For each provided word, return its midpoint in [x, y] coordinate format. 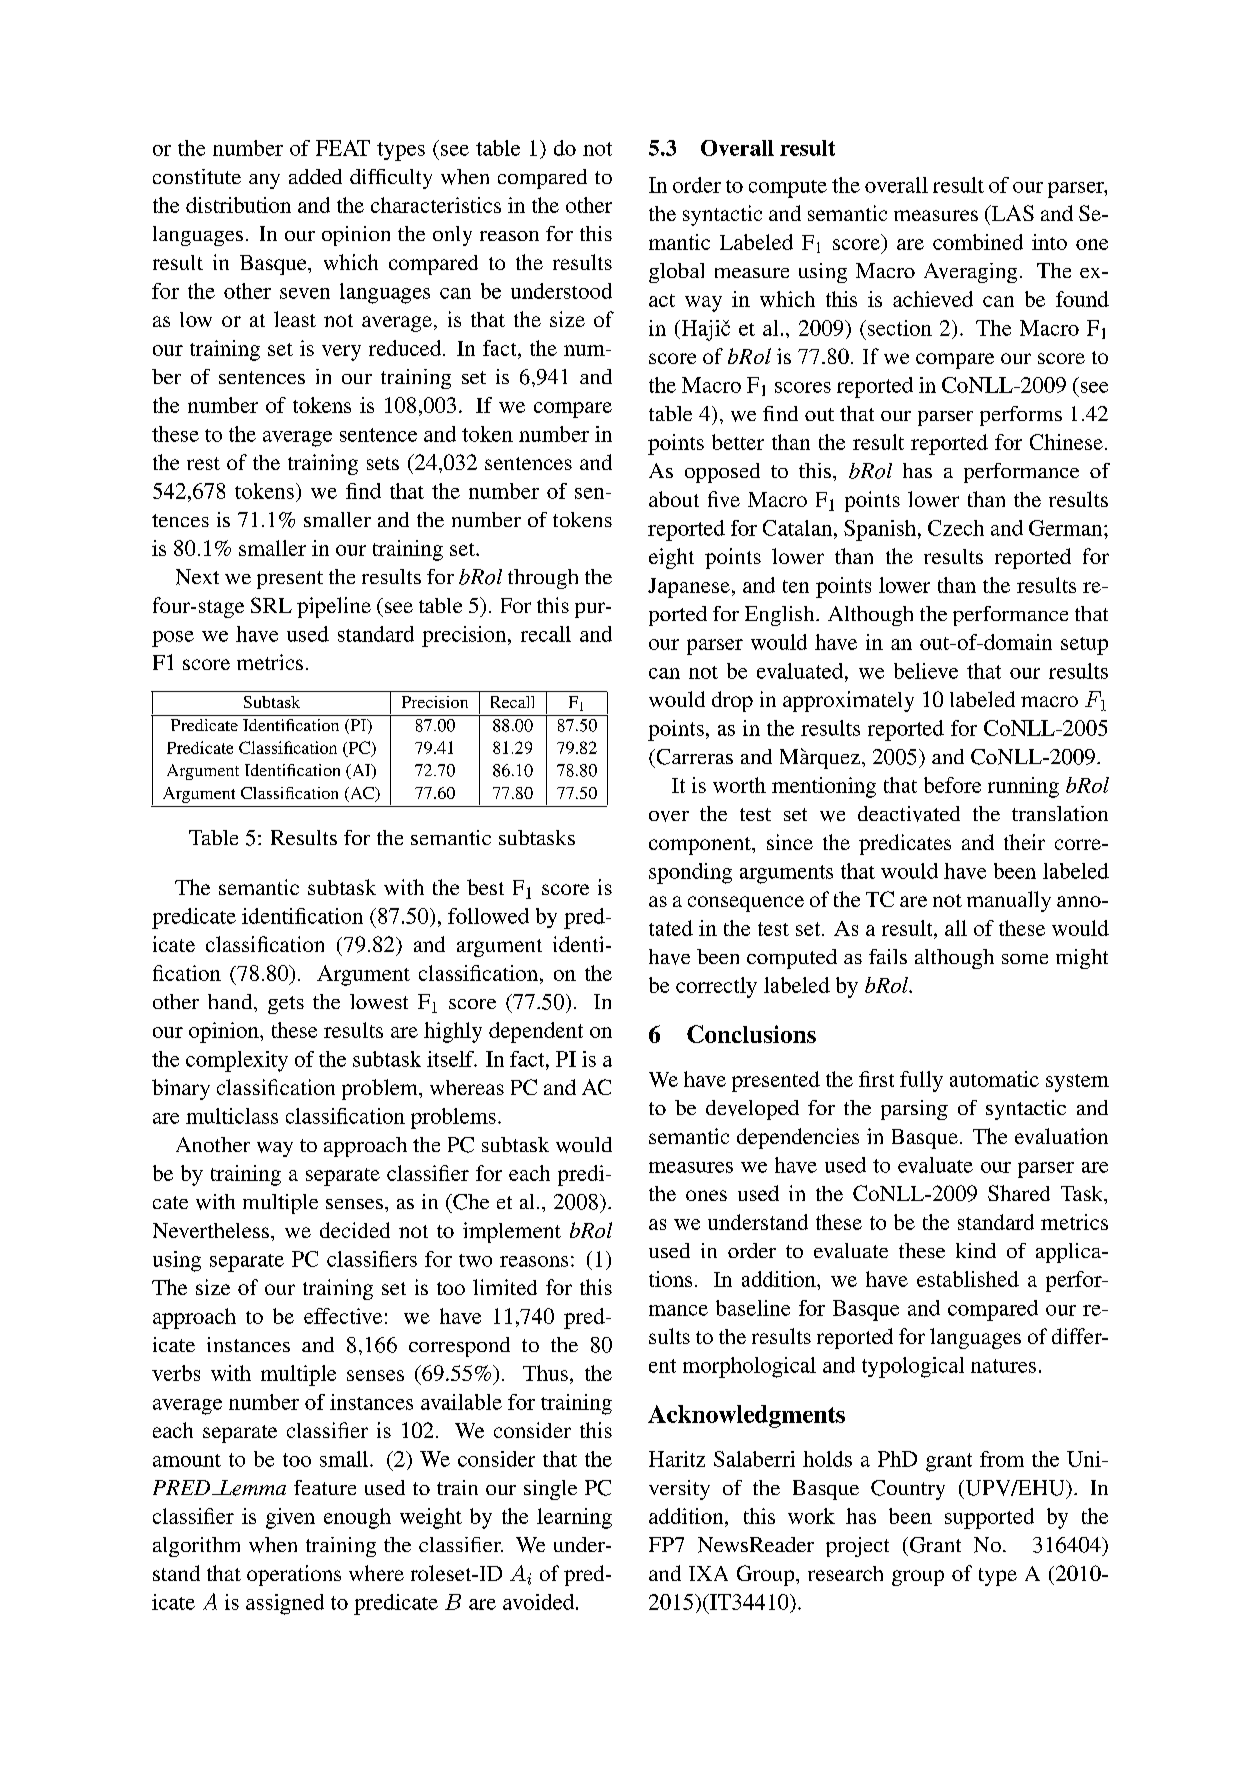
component [701, 846]
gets [286, 1005]
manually [1009, 901]
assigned [285, 1604]
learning [574, 1518]
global [676, 273]
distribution [238, 205]
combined [978, 242]
